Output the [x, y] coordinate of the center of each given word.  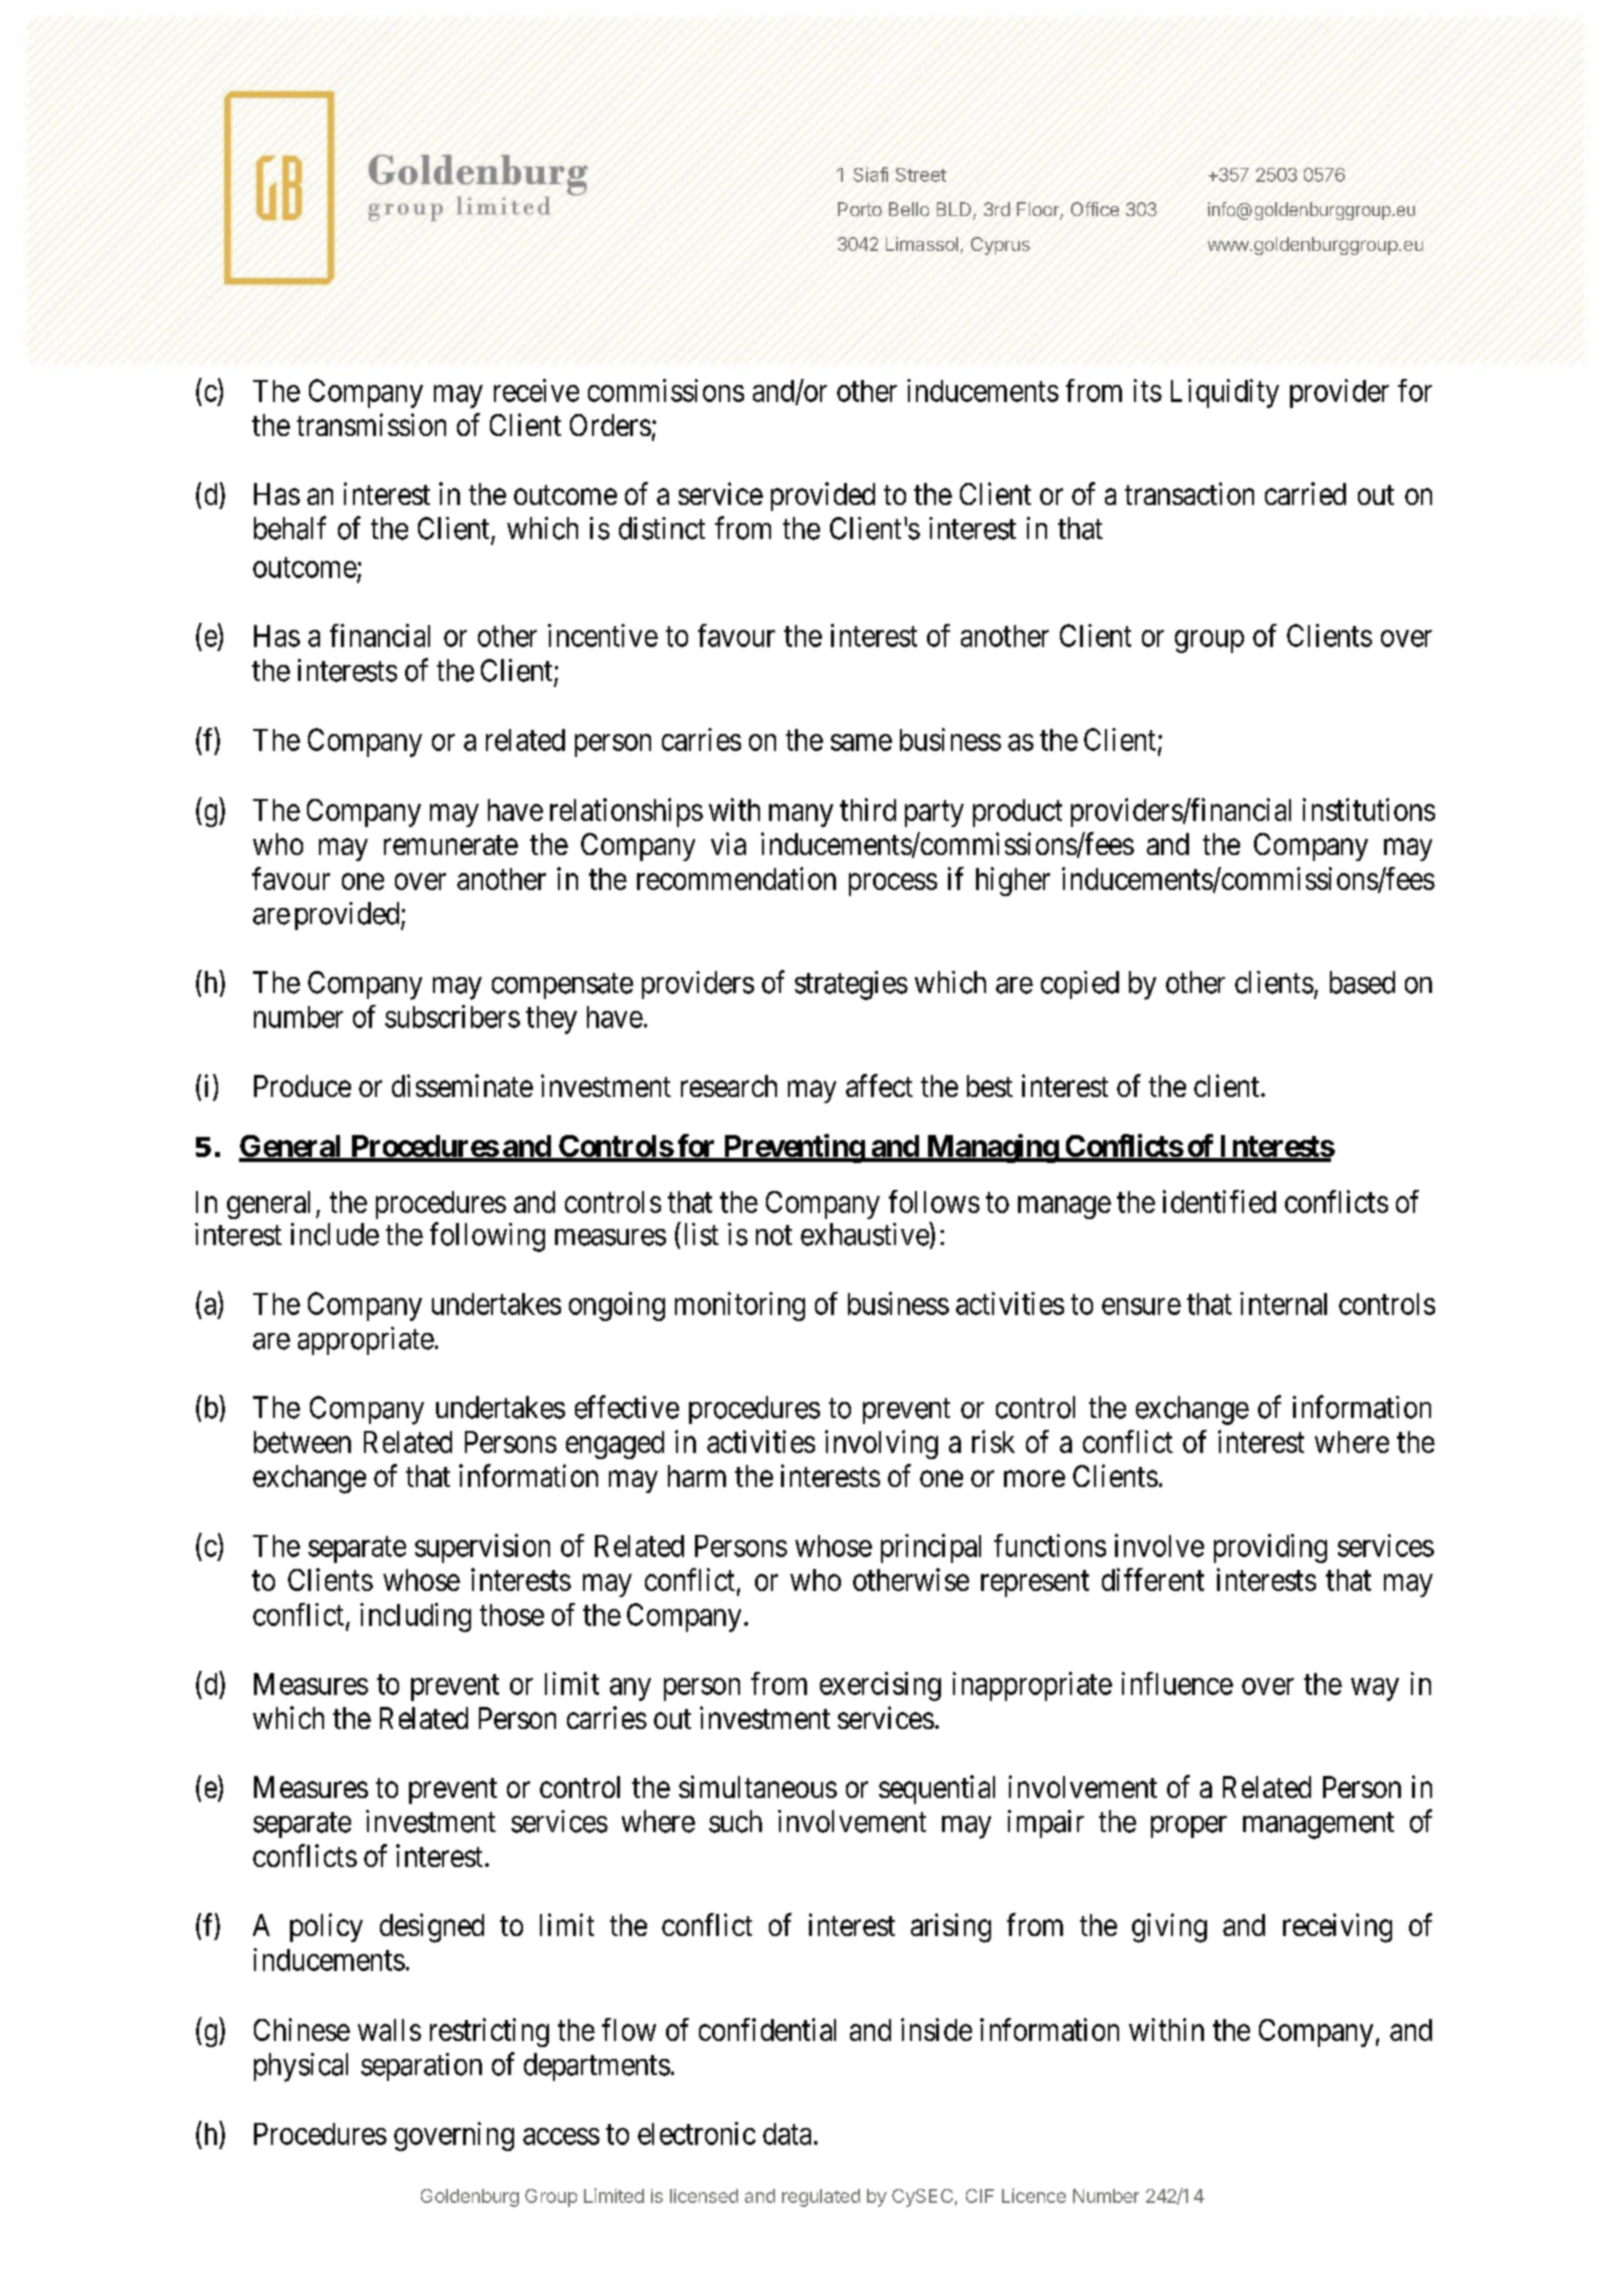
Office [1095, 209]
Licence [1034, 2195]
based [1362, 982]
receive [536, 390]
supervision [482, 1548]
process [893, 884]
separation [421, 2067]
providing [1270, 1548]
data [787, 2134]
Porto [860, 209]
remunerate [451, 845]
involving [881, 1444]
